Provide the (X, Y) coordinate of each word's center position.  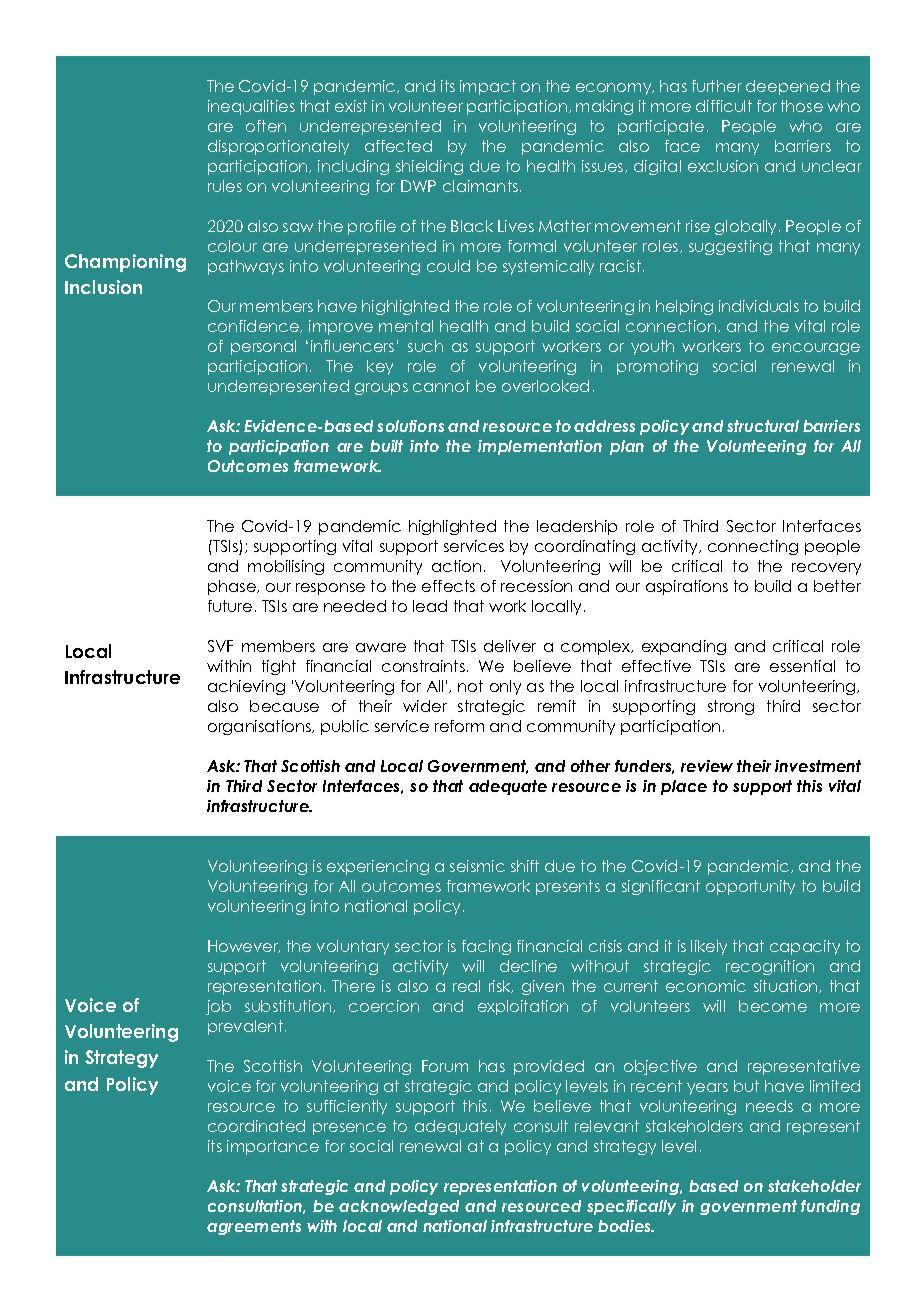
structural (763, 426)
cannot (441, 386)
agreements (254, 1227)
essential (802, 666)
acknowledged (399, 1207)
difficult (724, 106)
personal (263, 347)
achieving (246, 687)
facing (486, 947)
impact (488, 87)
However (244, 946)
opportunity (750, 887)
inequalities (251, 107)
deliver (510, 646)
